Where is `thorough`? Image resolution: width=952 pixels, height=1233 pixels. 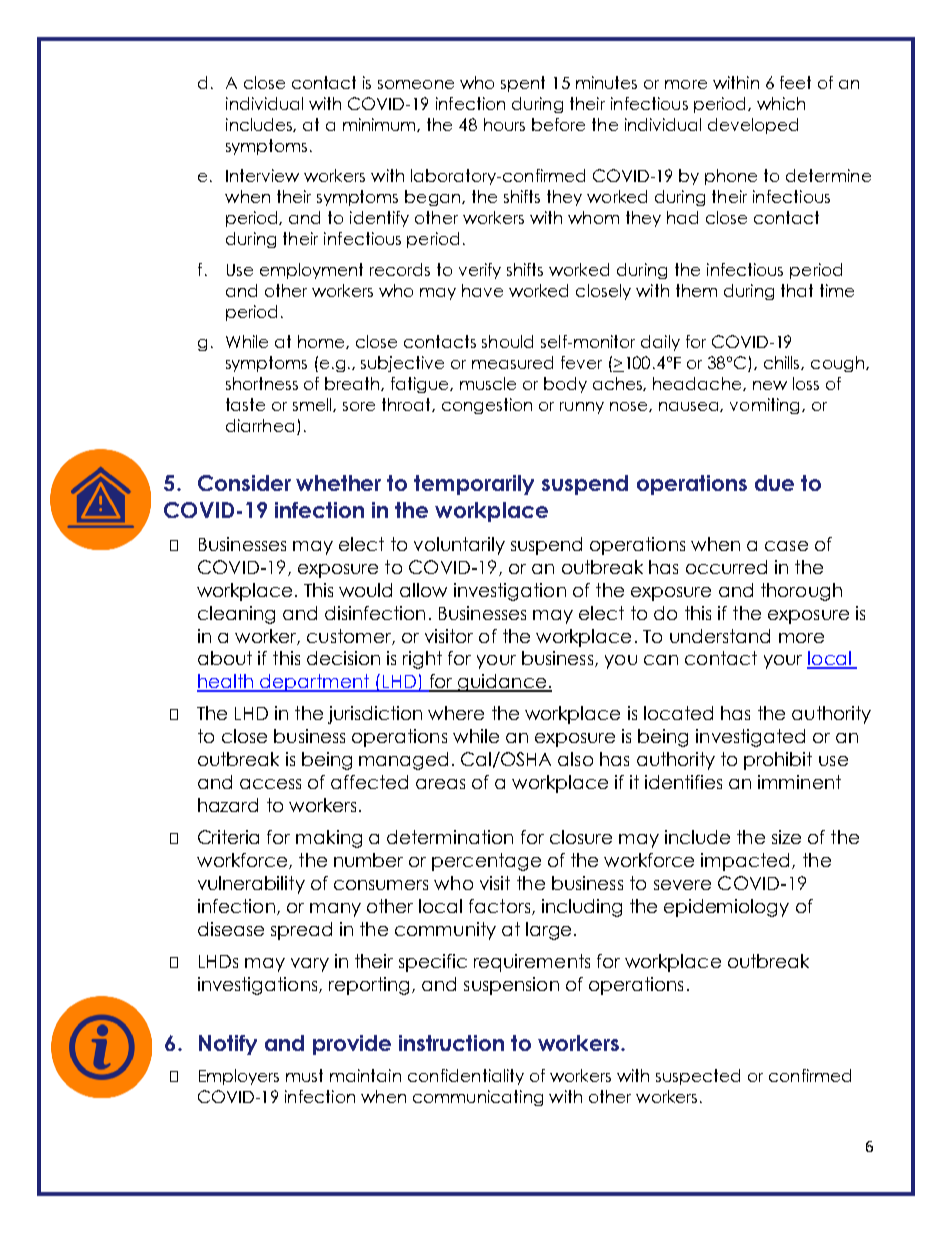
thorough is located at coordinates (801, 592).
